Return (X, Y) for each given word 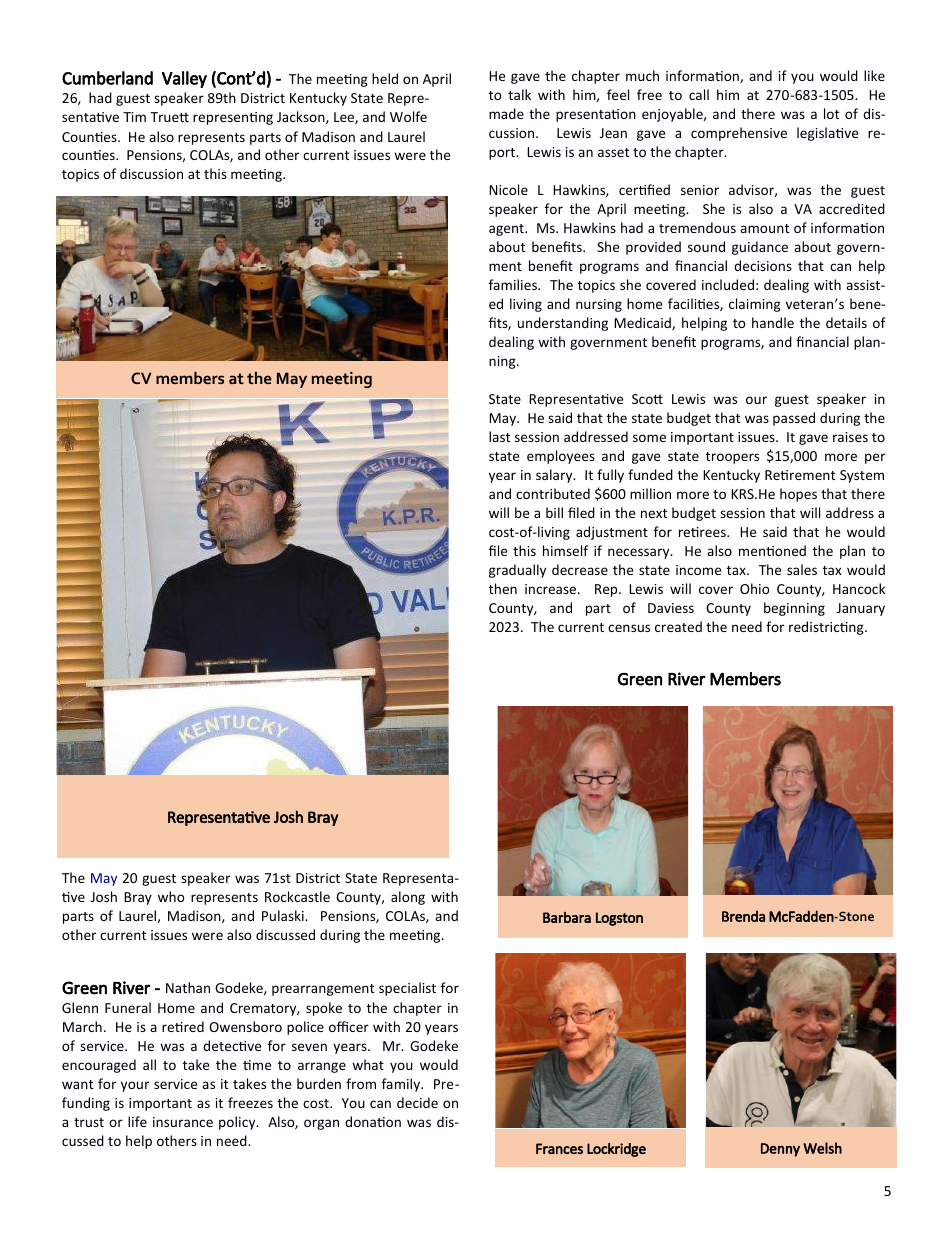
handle (773, 322)
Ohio (755, 588)
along (408, 898)
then (503, 588)
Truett (169, 117)
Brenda (743, 916)
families (514, 284)
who (171, 896)
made (506, 113)
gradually (517, 571)
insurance (183, 1122)
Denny (780, 1150)
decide (417, 1102)
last (499, 436)
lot (831, 113)
